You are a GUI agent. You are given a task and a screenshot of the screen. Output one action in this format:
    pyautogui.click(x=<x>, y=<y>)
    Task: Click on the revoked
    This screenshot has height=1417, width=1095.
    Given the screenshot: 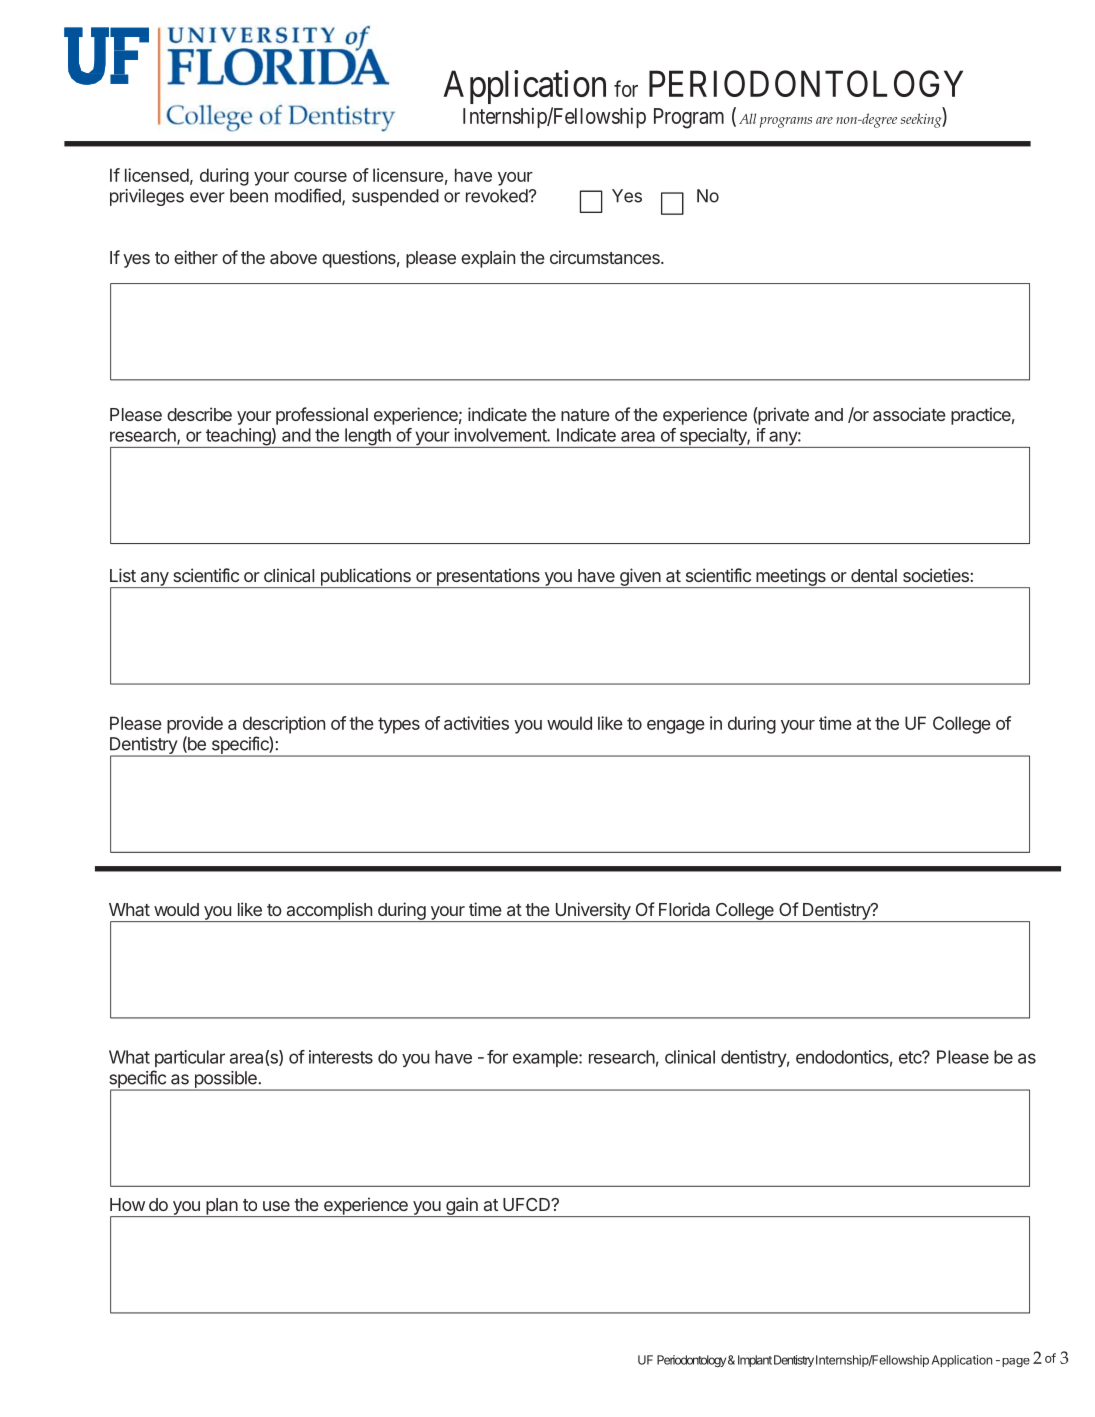 What is the action you would take?
    pyautogui.click(x=497, y=196)
